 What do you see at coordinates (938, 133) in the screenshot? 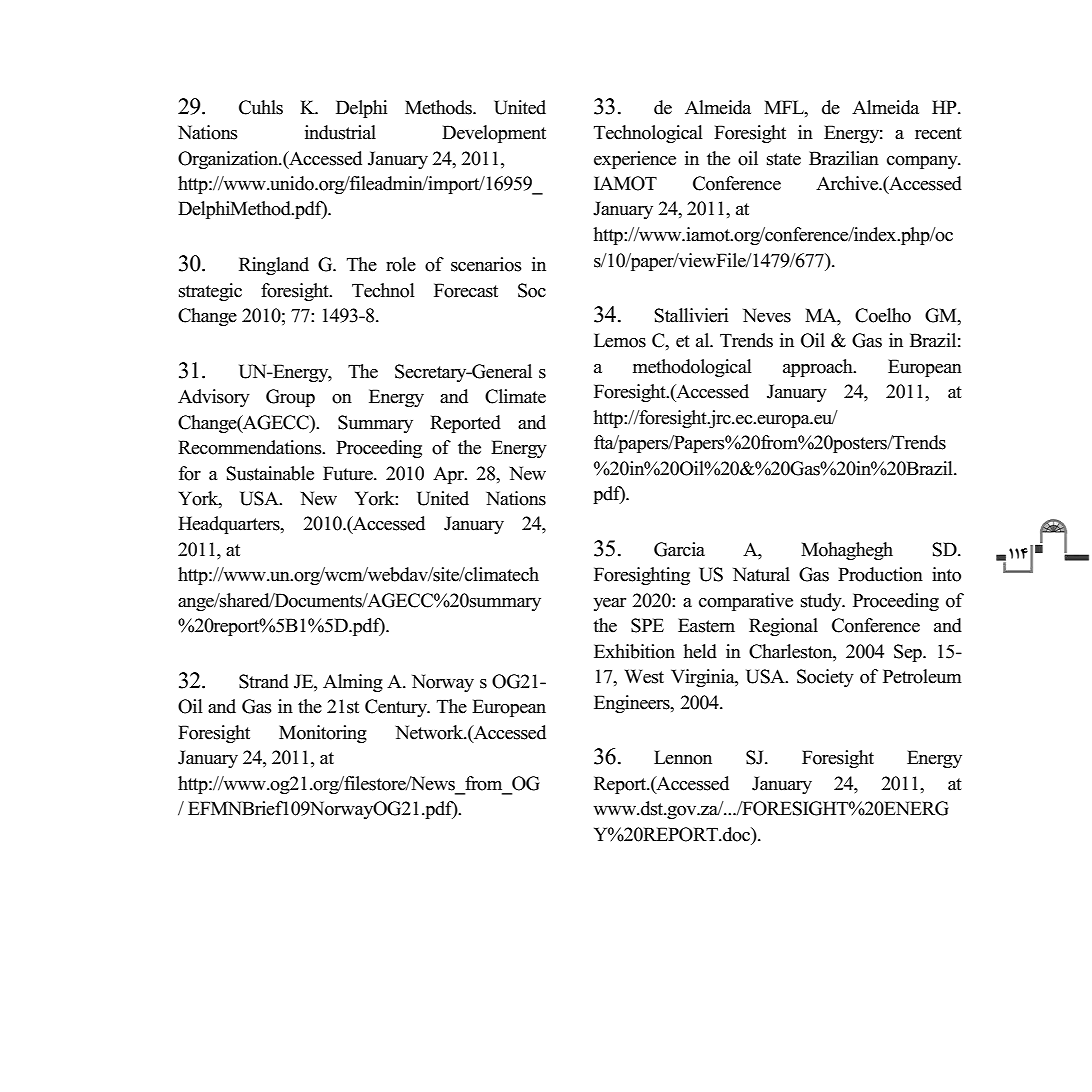
I see `recent` at bounding box center [938, 133].
